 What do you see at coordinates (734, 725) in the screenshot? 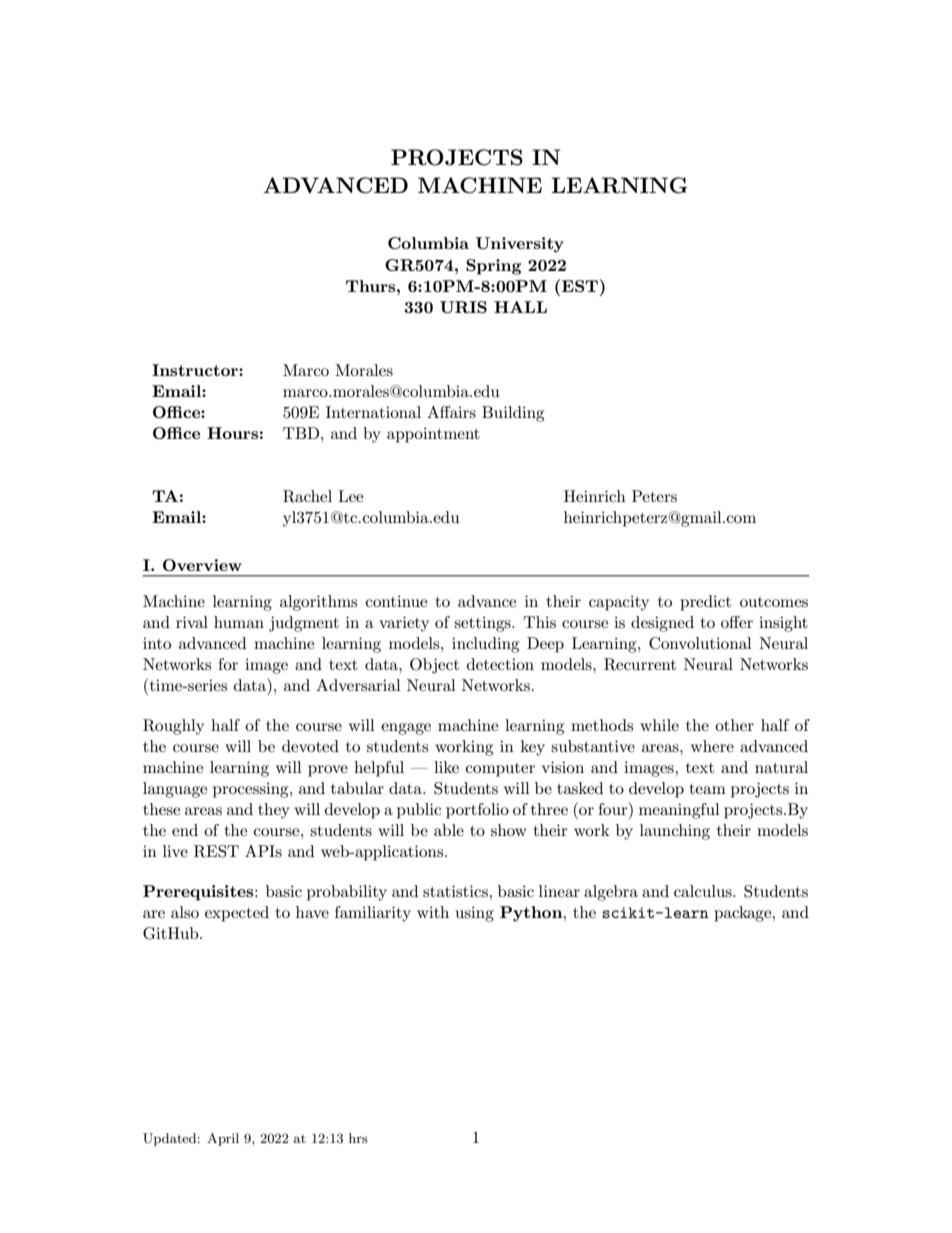
I see `other` at bounding box center [734, 725].
